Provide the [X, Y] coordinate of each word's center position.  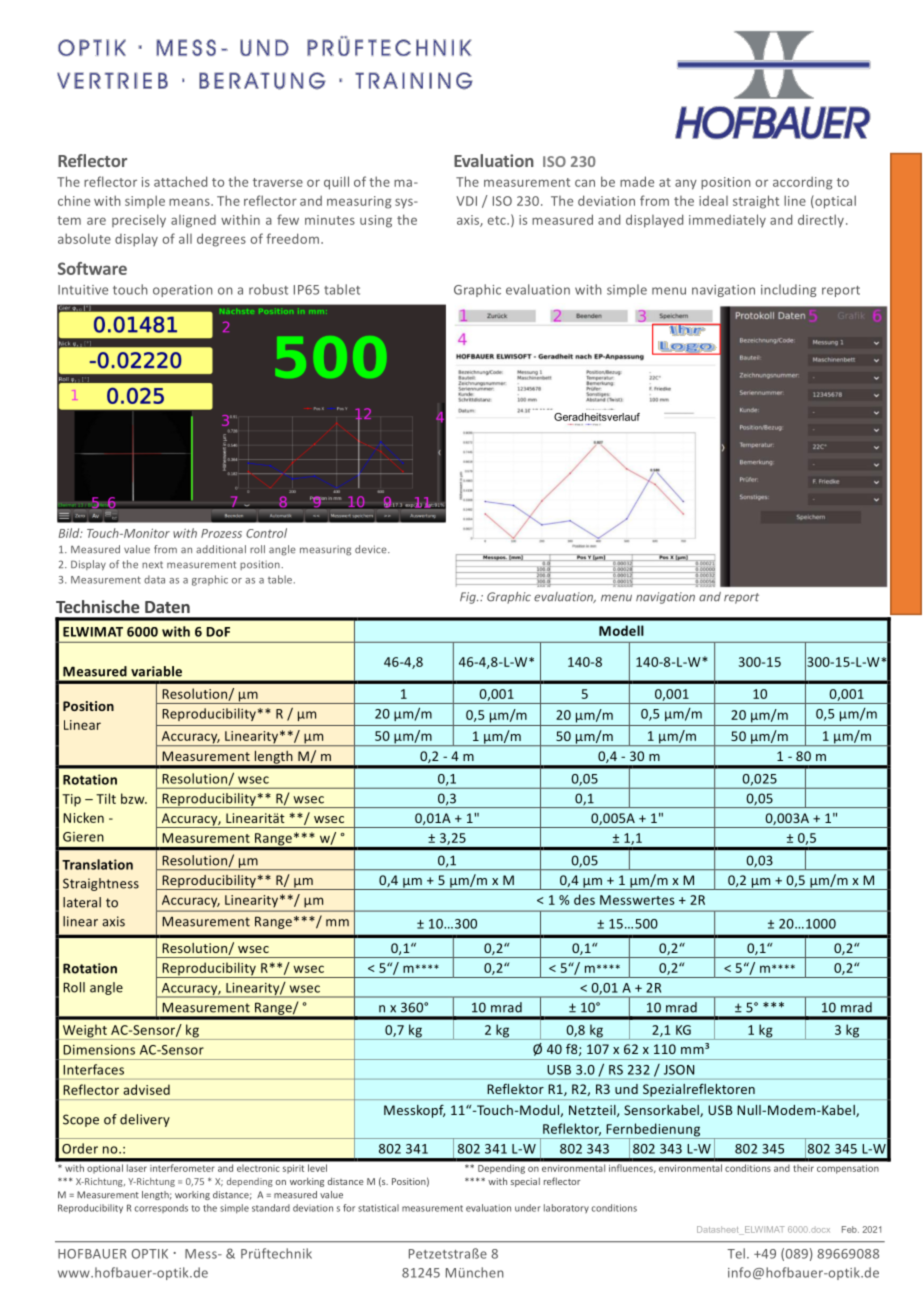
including [788, 290]
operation [183, 291]
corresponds [161, 1208]
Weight [85, 1032]
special [525, 1182]
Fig [469, 598]
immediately [727, 221]
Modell [621, 630]
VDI [466, 201]
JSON [679, 1070]
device [372, 549]
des [584, 899]
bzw [134, 798]
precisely [139, 220]
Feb [850, 1229]
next [152, 565]
